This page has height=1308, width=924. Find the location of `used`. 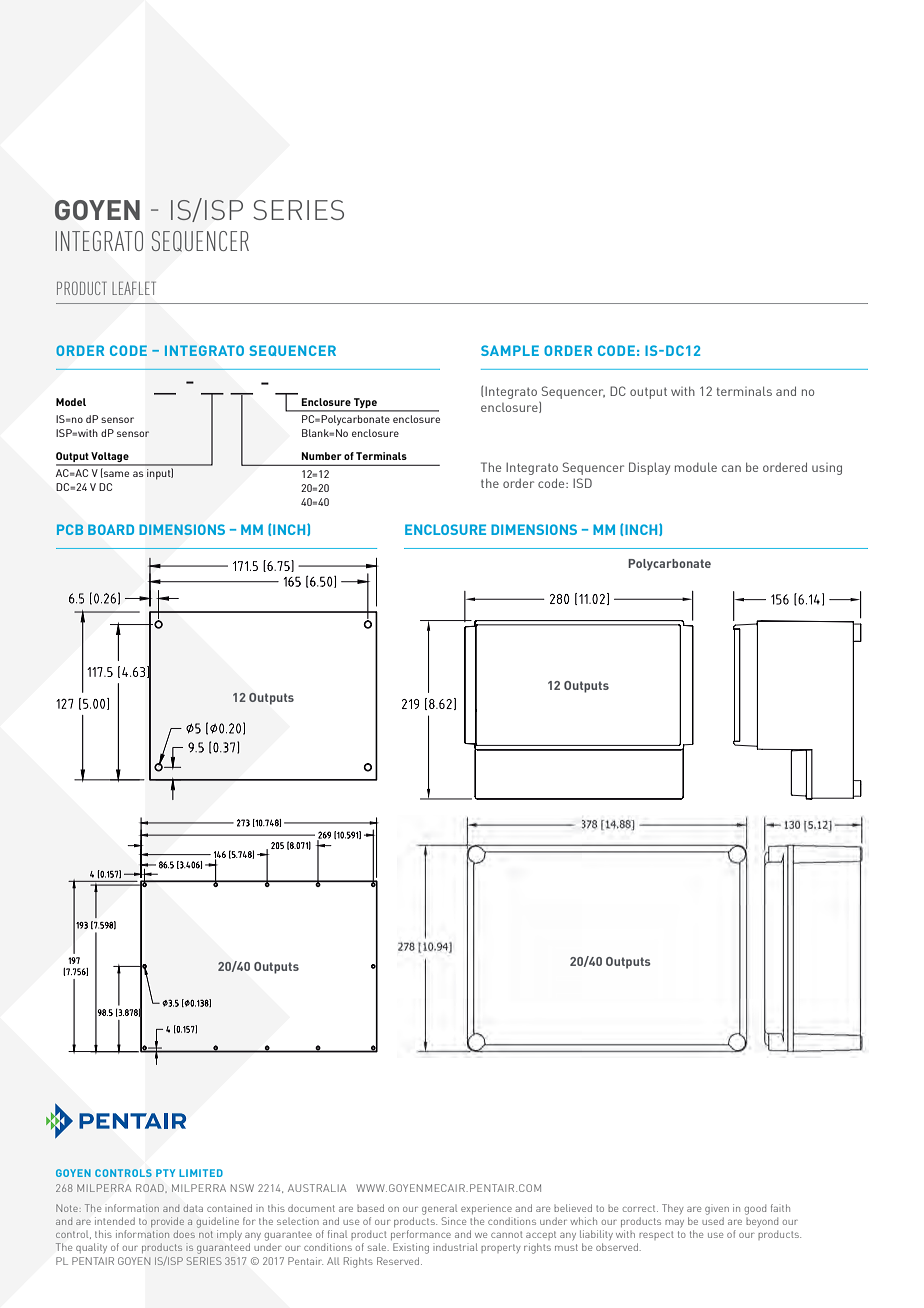

used is located at coordinates (713, 1221).
